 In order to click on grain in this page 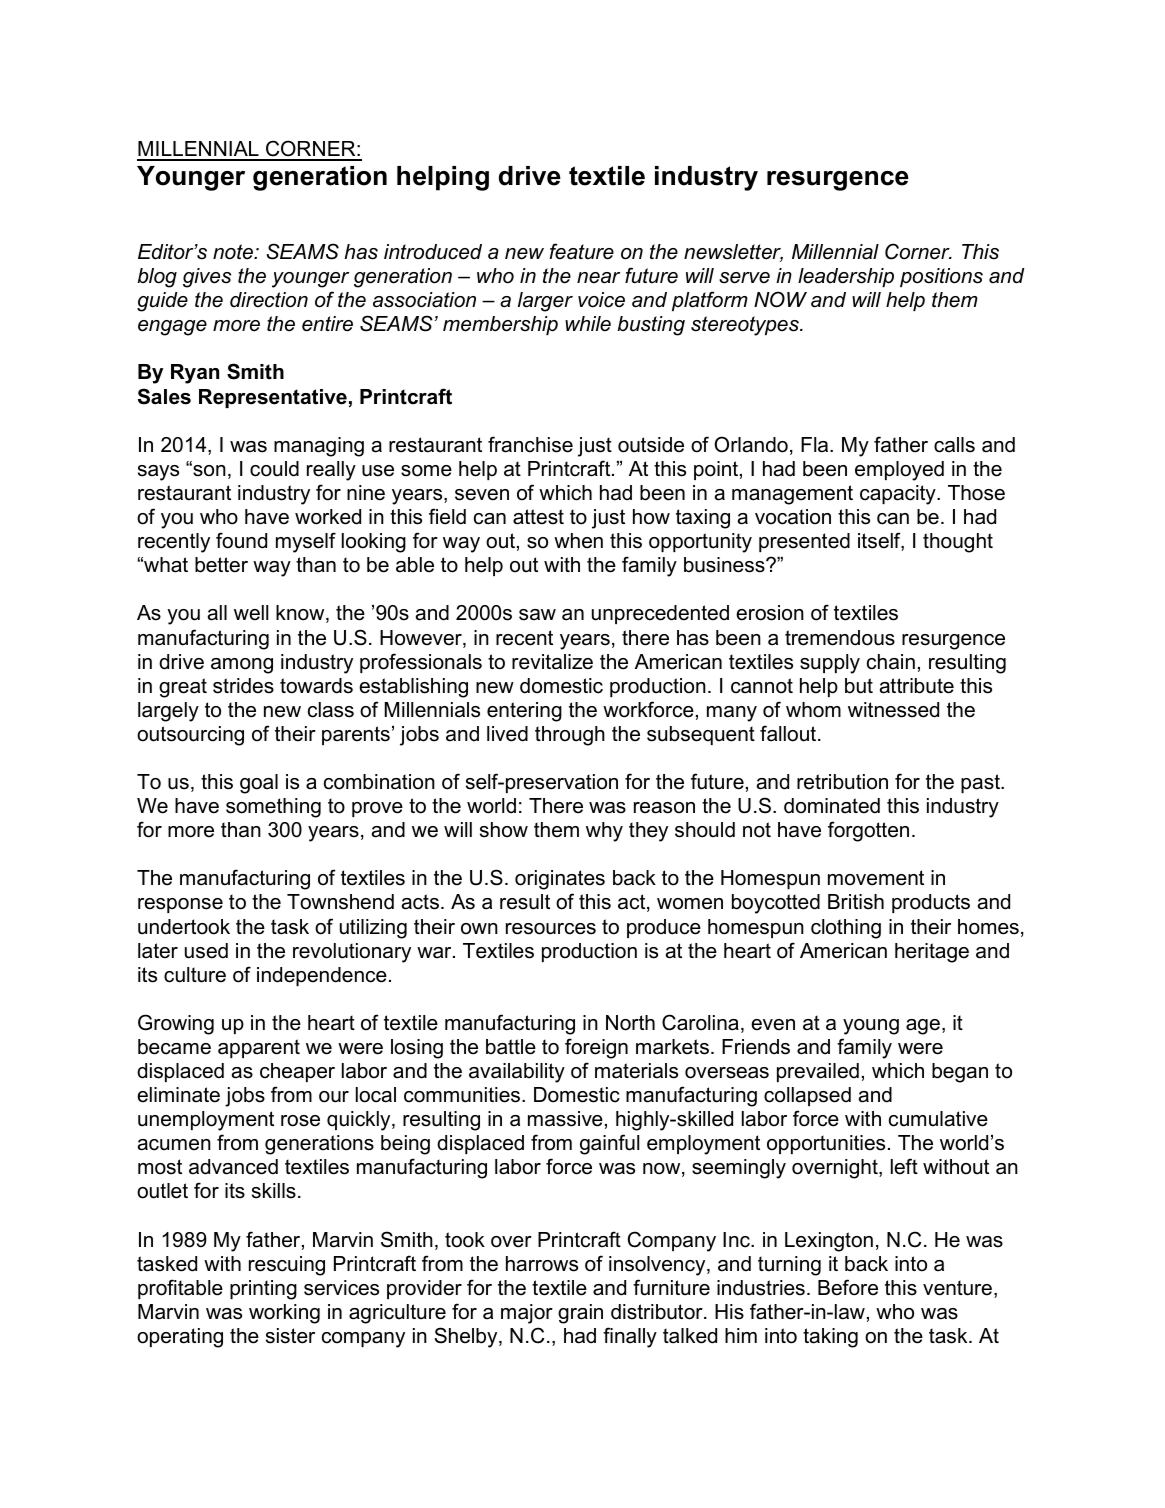, I will do `click(580, 1314)`.
